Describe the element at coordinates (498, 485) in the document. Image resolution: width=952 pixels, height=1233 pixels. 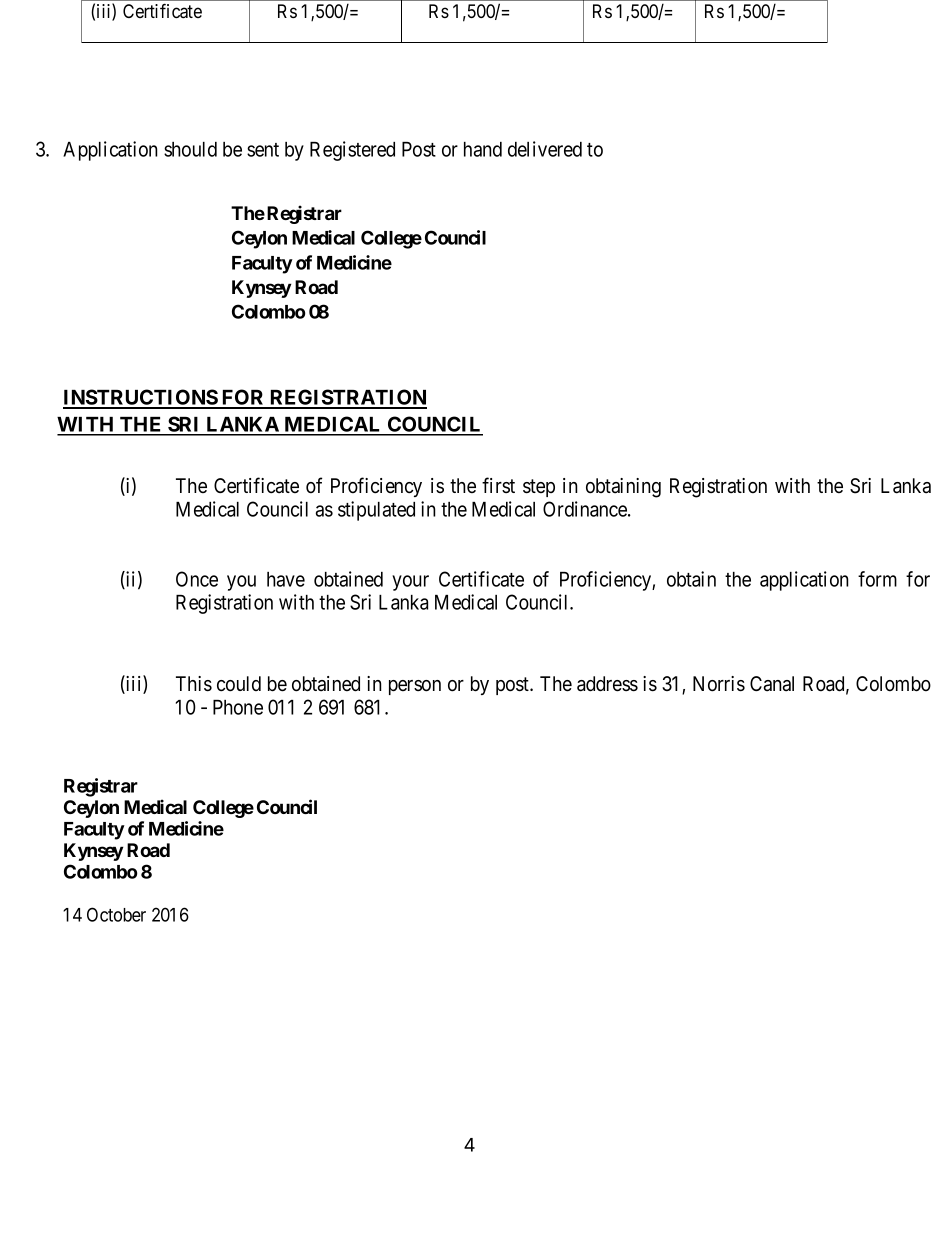
I see `first` at that location.
